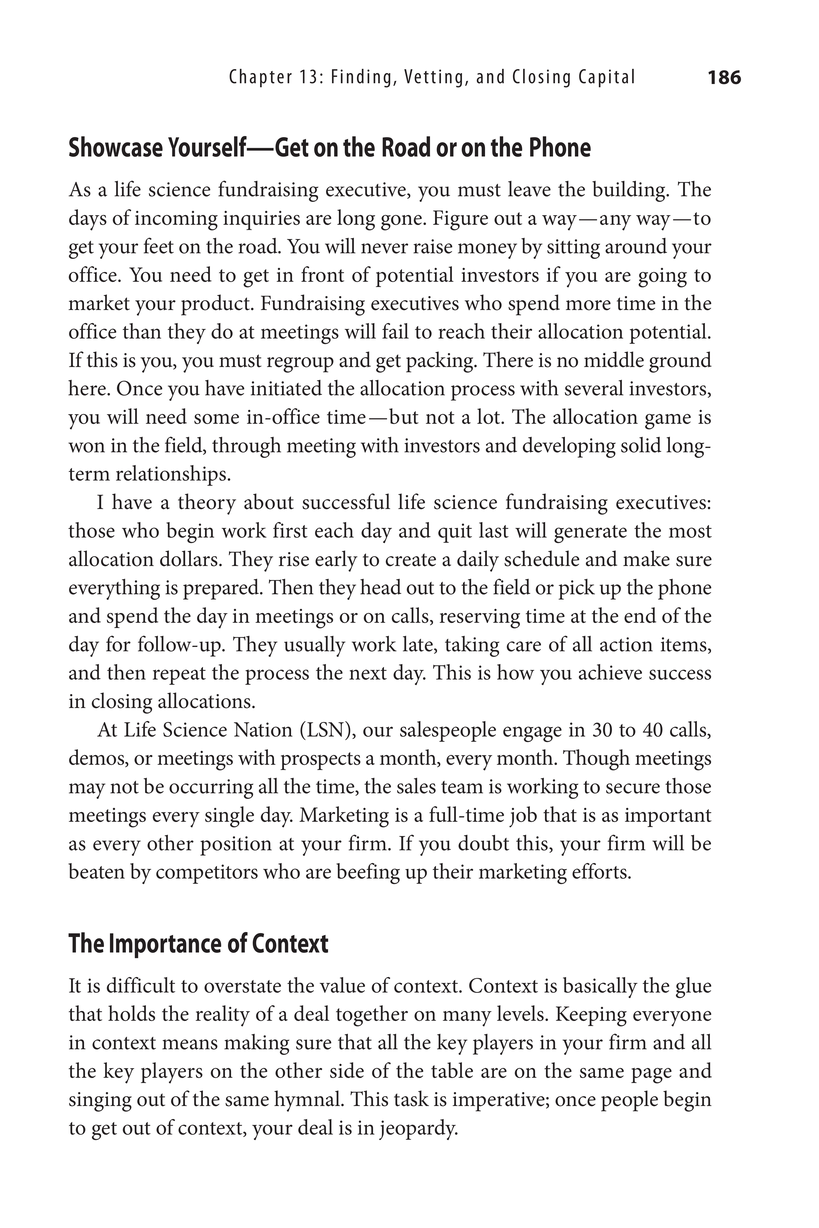  I want to click on building, so click(630, 191).
